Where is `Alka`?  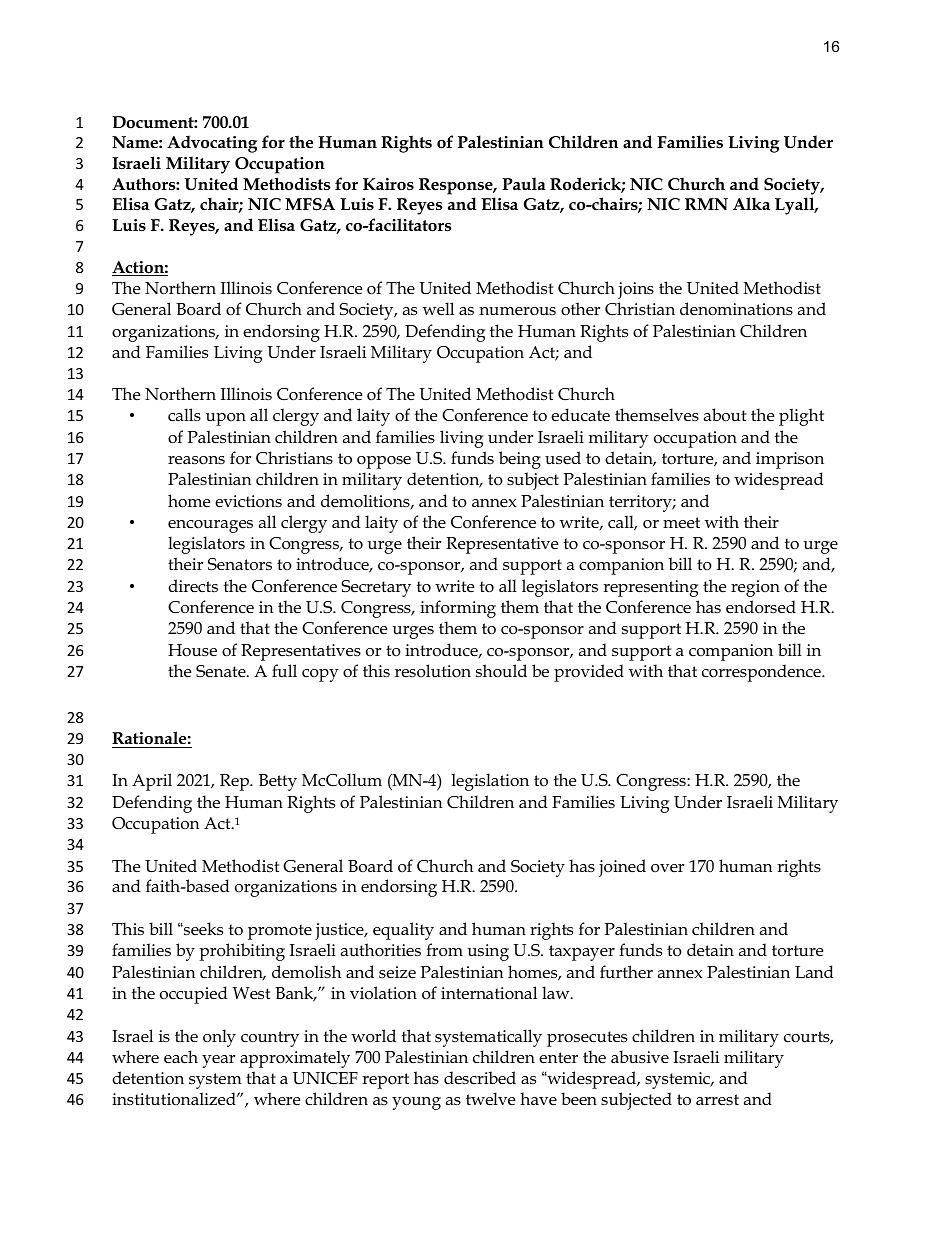 Alka is located at coordinates (751, 203).
